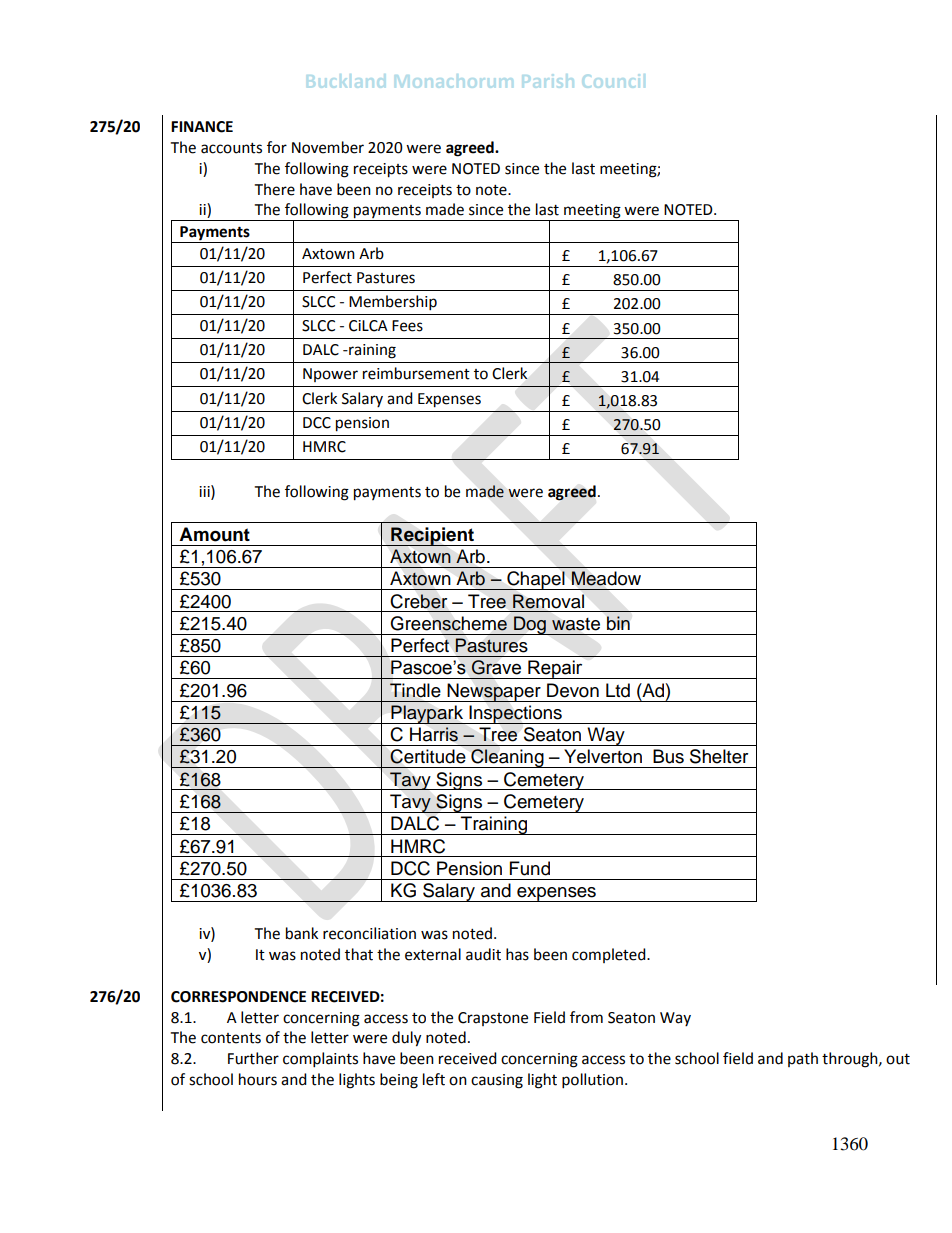 This document has width=952, height=1233. What do you see at coordinates (515, 714) in the document?
I see `Inspections` at bounding box center [515, 714].
